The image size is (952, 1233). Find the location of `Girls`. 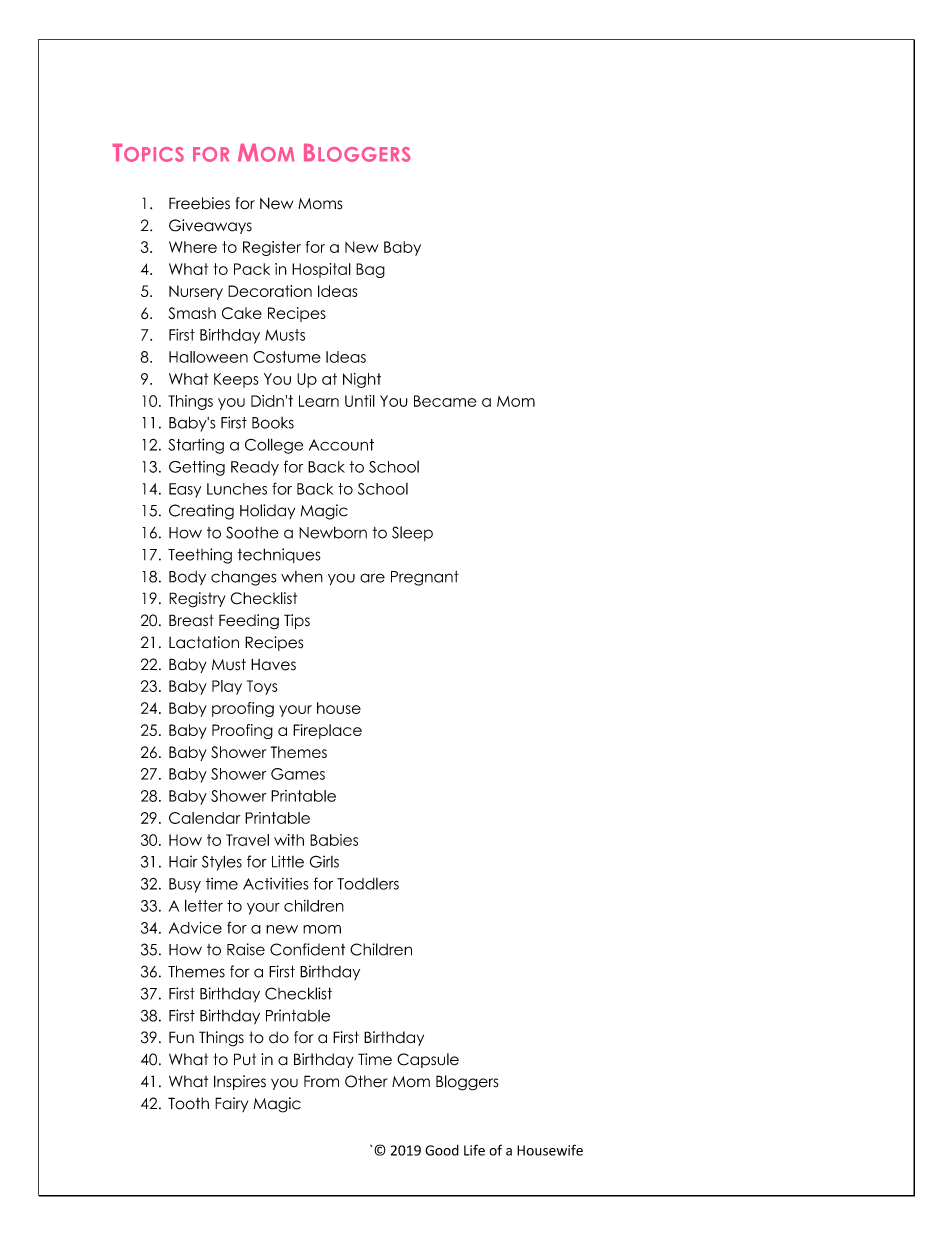

Girls is located at coordinates (324, 861).
